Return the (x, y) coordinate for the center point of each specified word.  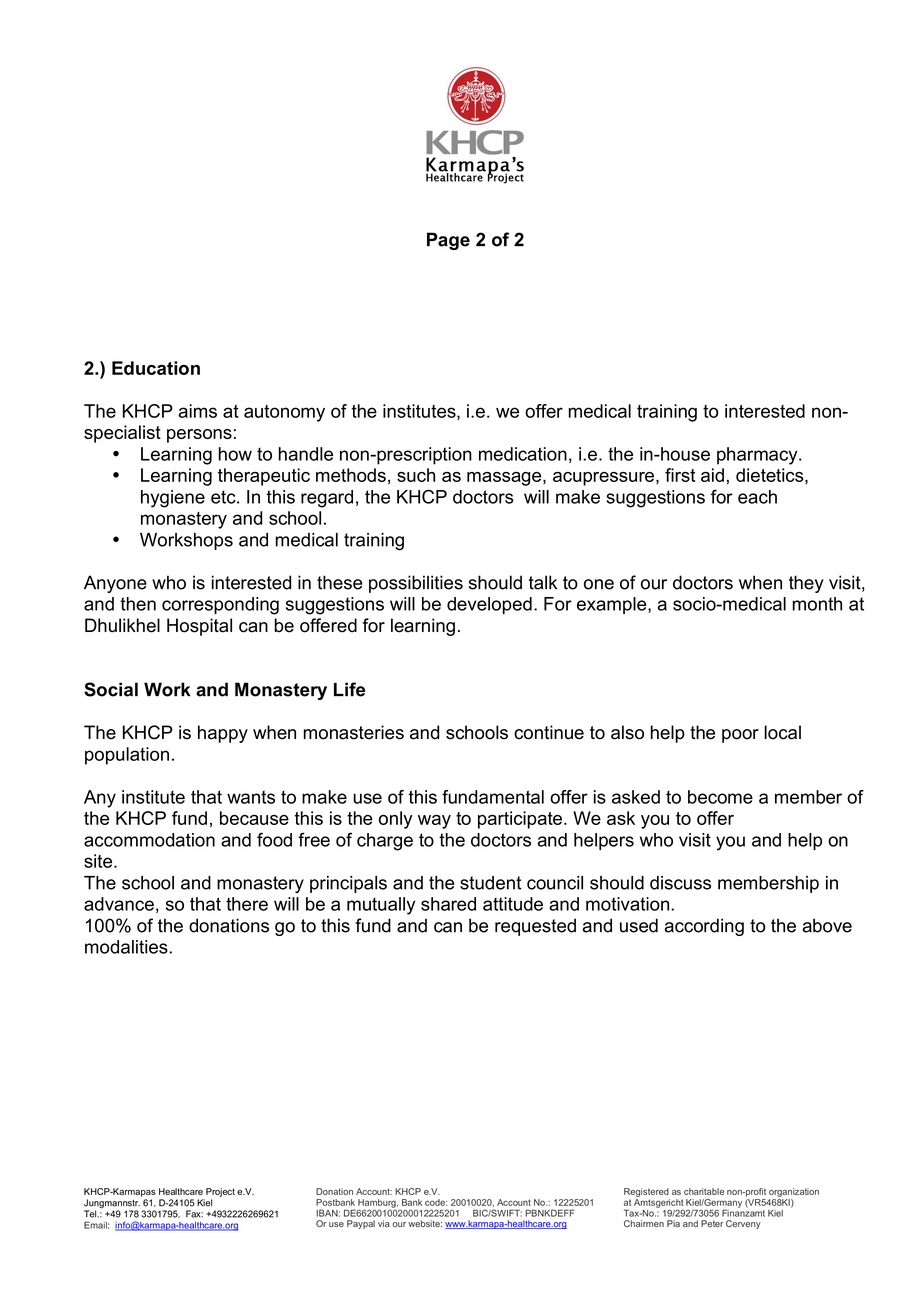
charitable (704, 1191)
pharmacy (758, 456)
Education (156, 368)
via (384, 1223)
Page (448, 241)
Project (220, 1192)
